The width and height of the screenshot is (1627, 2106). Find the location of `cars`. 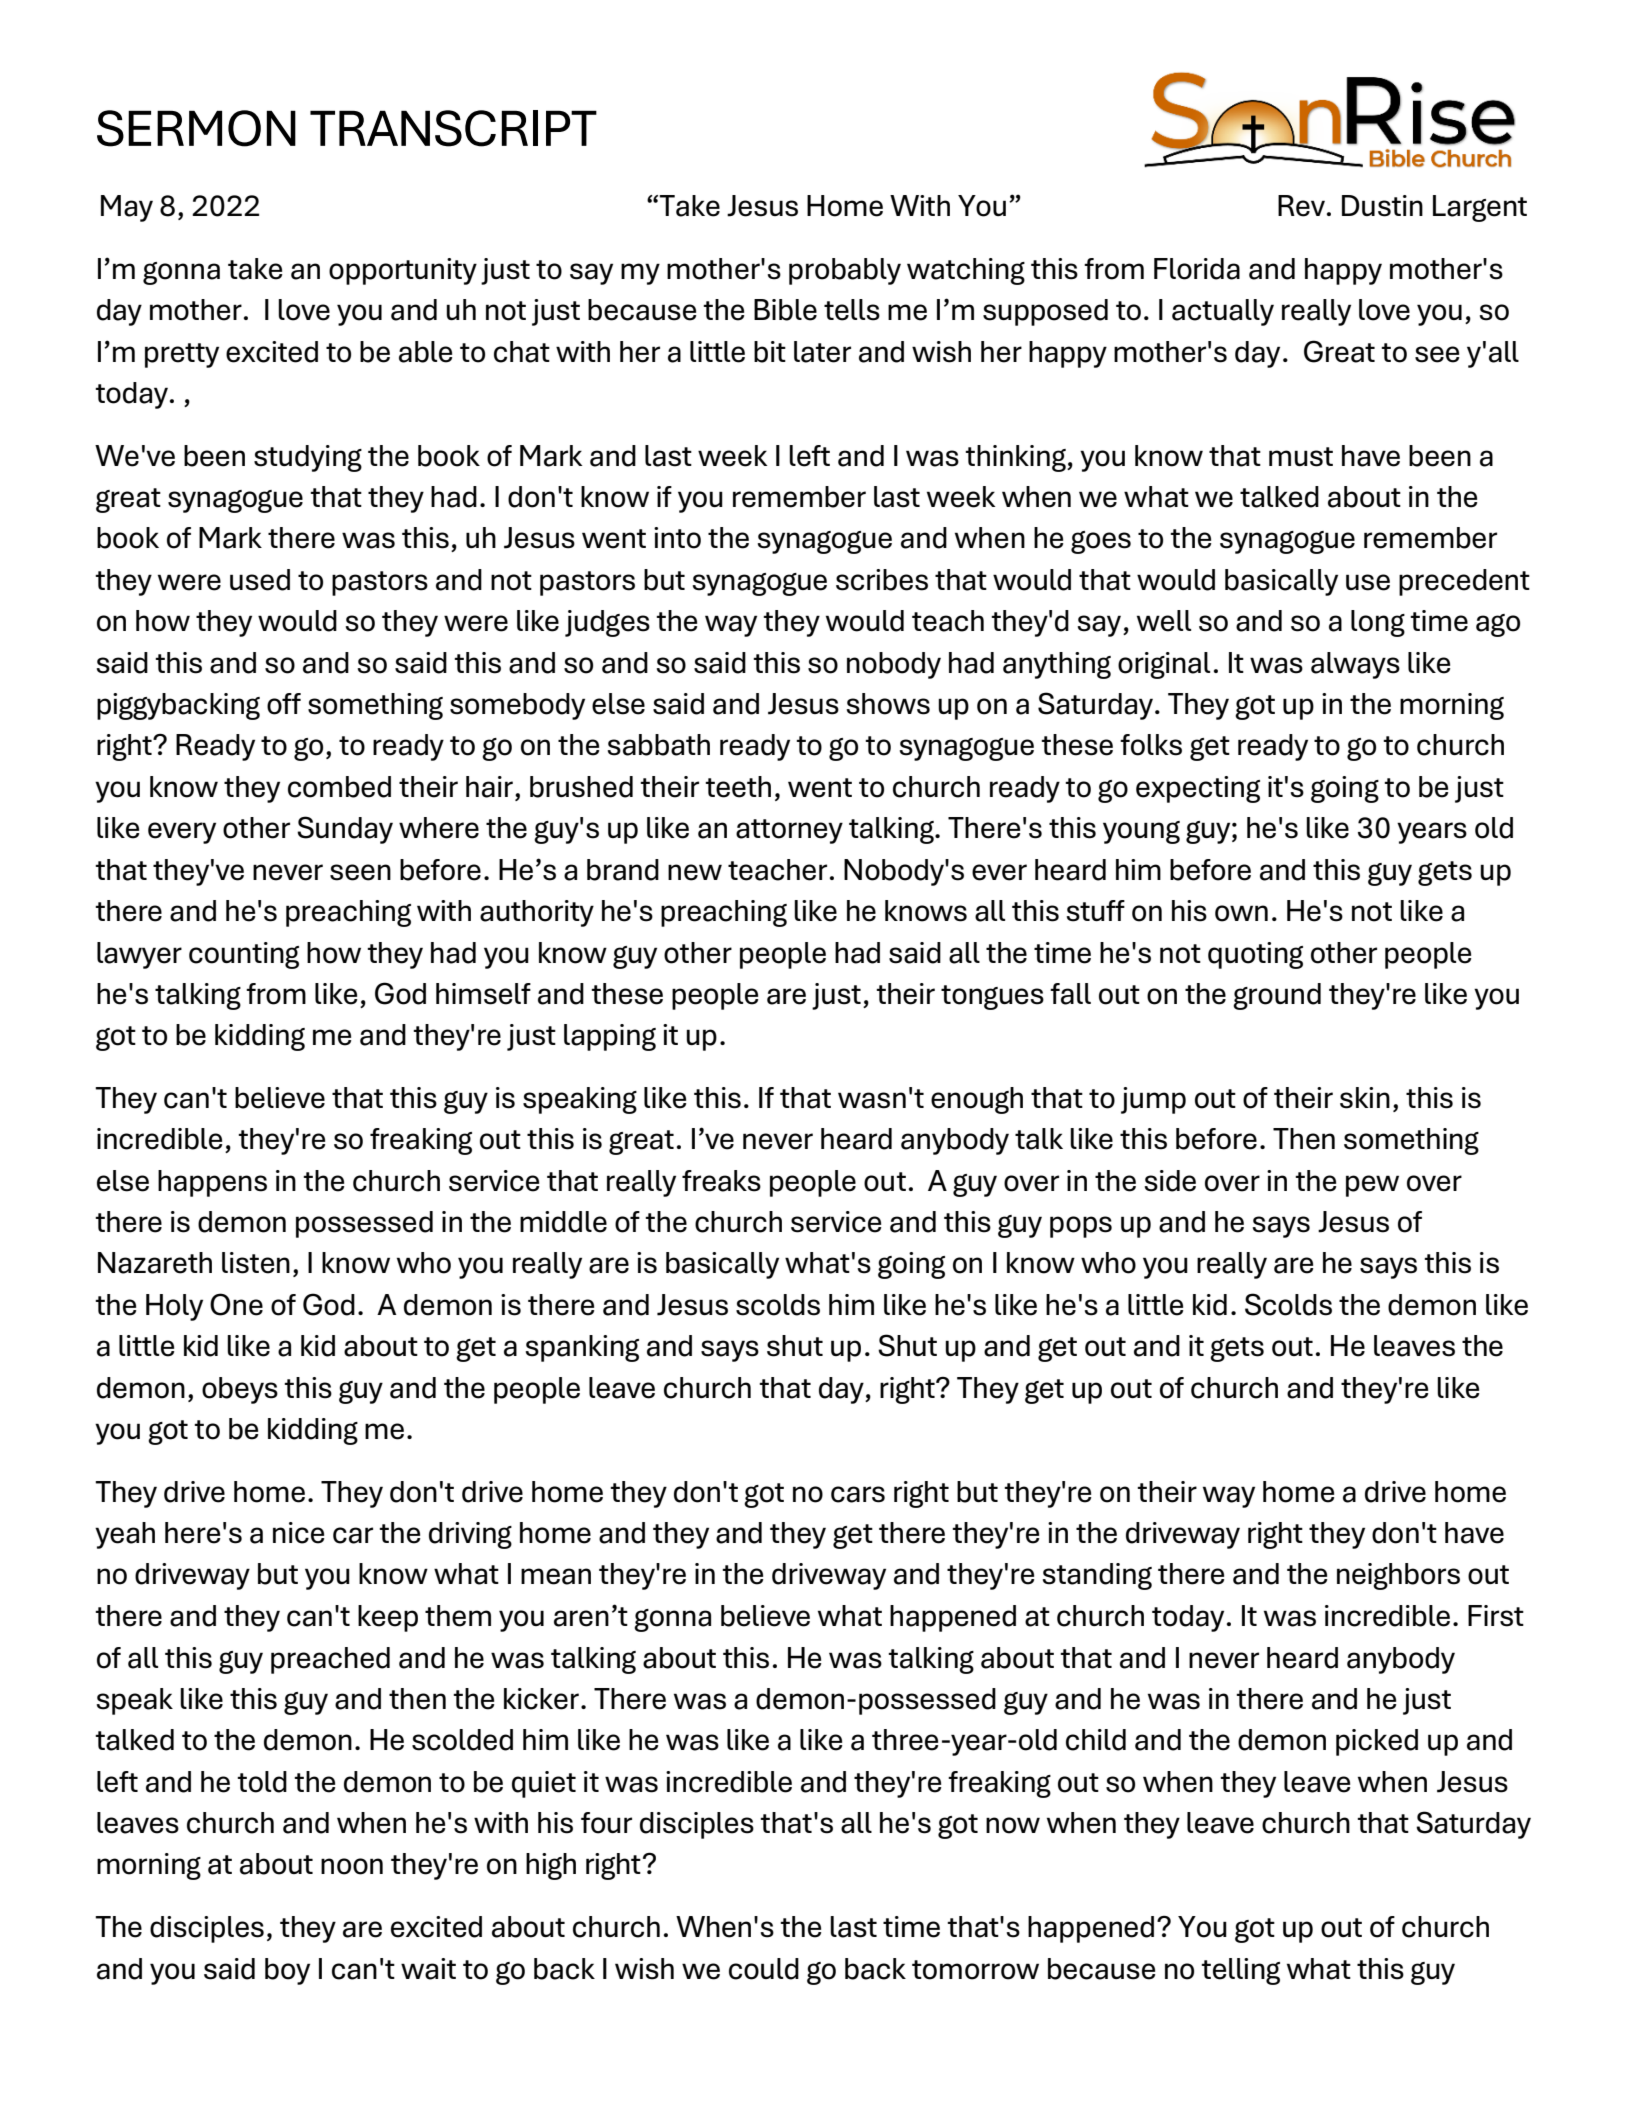

cars is located at coordinates (858, 1494).
